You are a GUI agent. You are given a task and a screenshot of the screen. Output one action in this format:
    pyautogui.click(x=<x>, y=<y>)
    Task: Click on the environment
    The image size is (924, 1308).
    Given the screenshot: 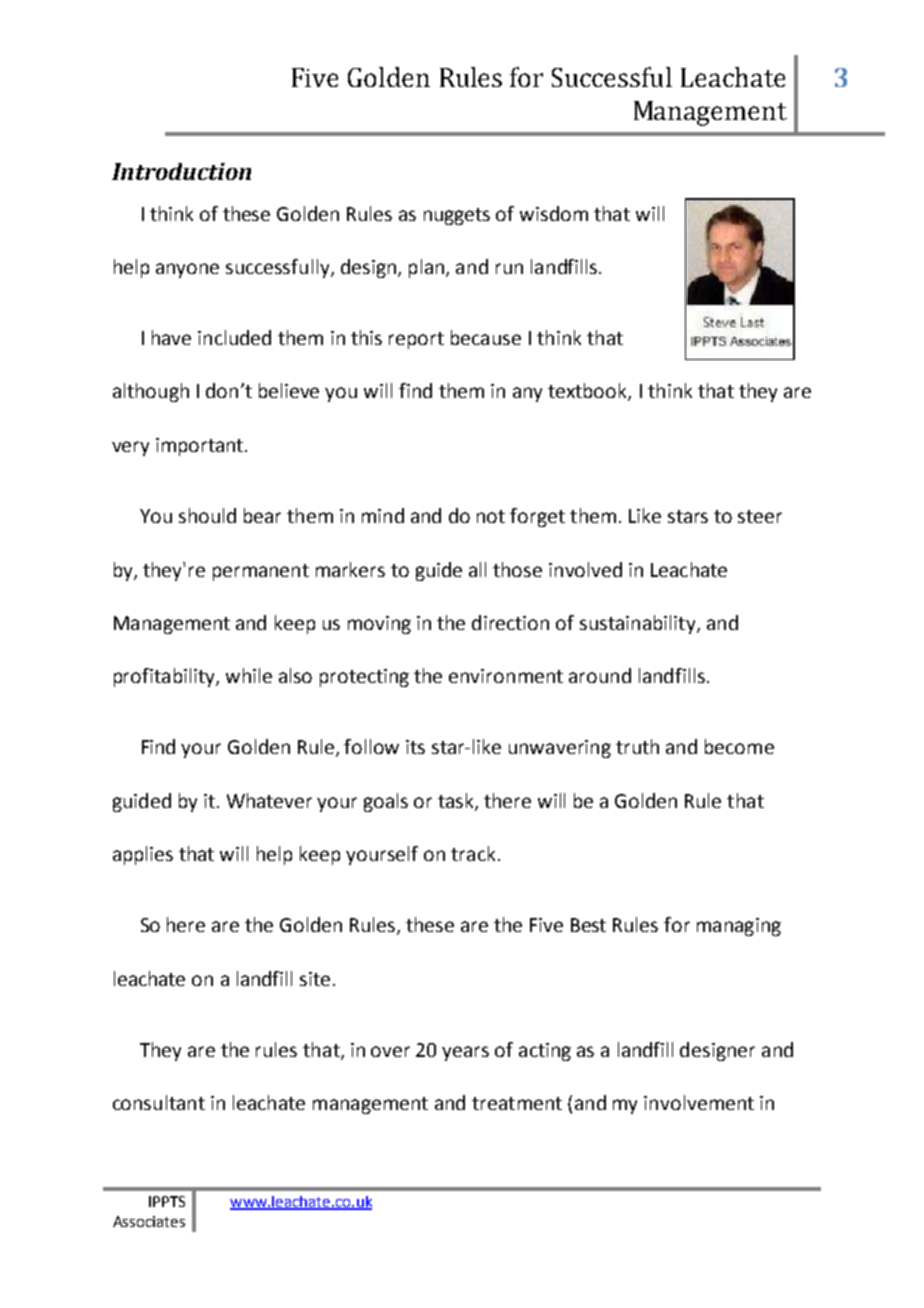 What is the action you would take?
    pyautogui.click(x=506, y=676)
